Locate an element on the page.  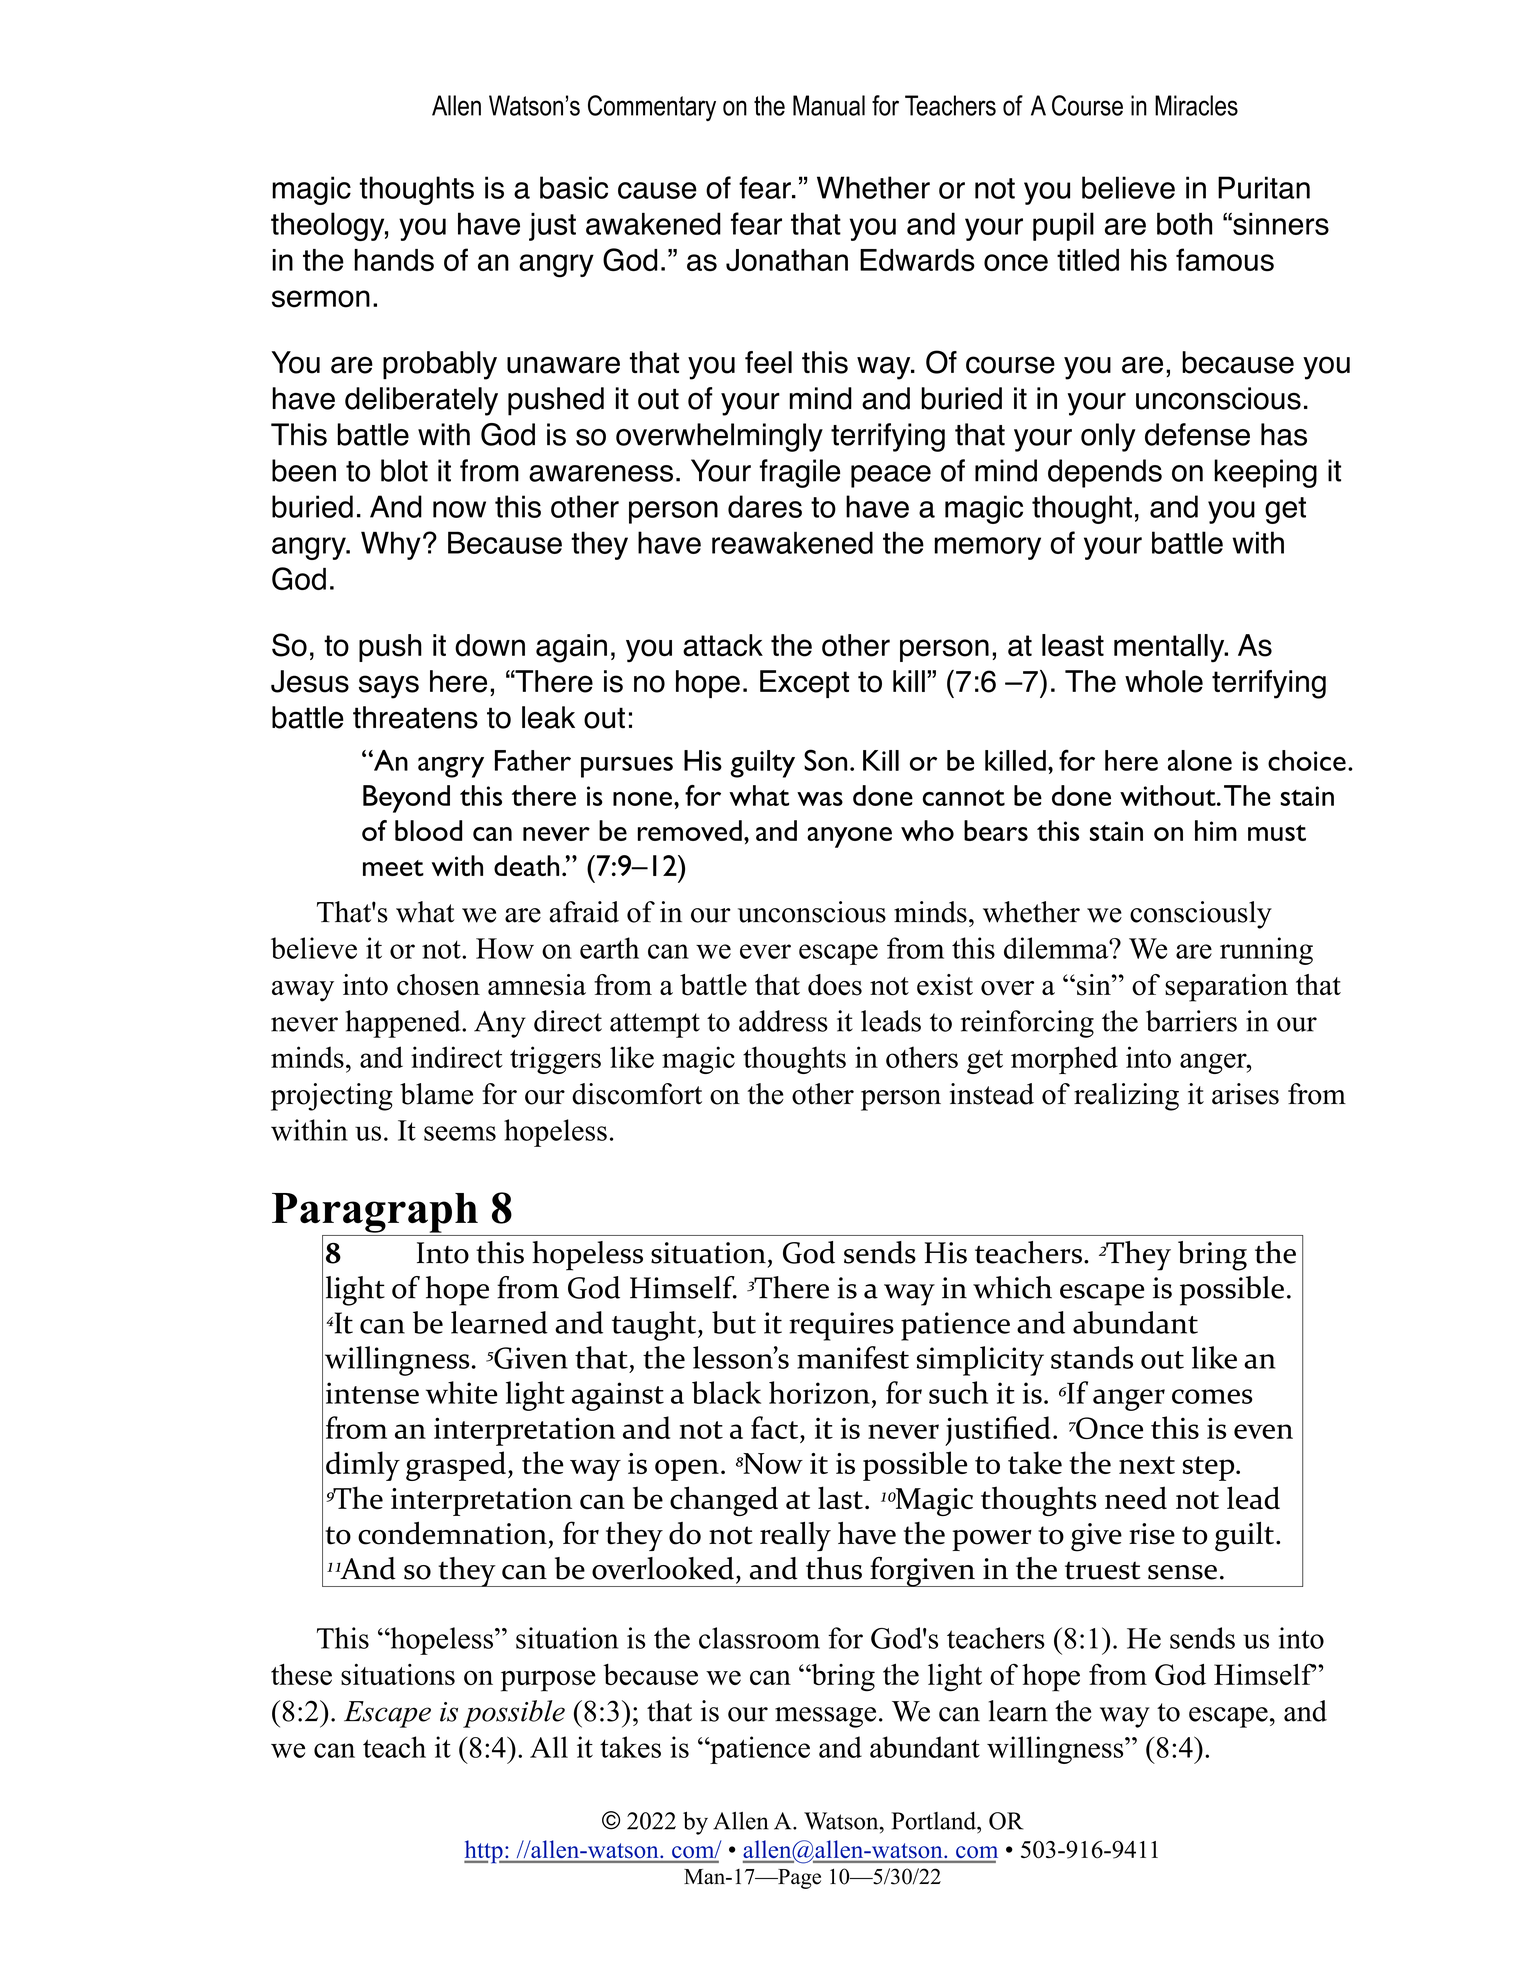
sense is located at coordinates (1182, 1572).
